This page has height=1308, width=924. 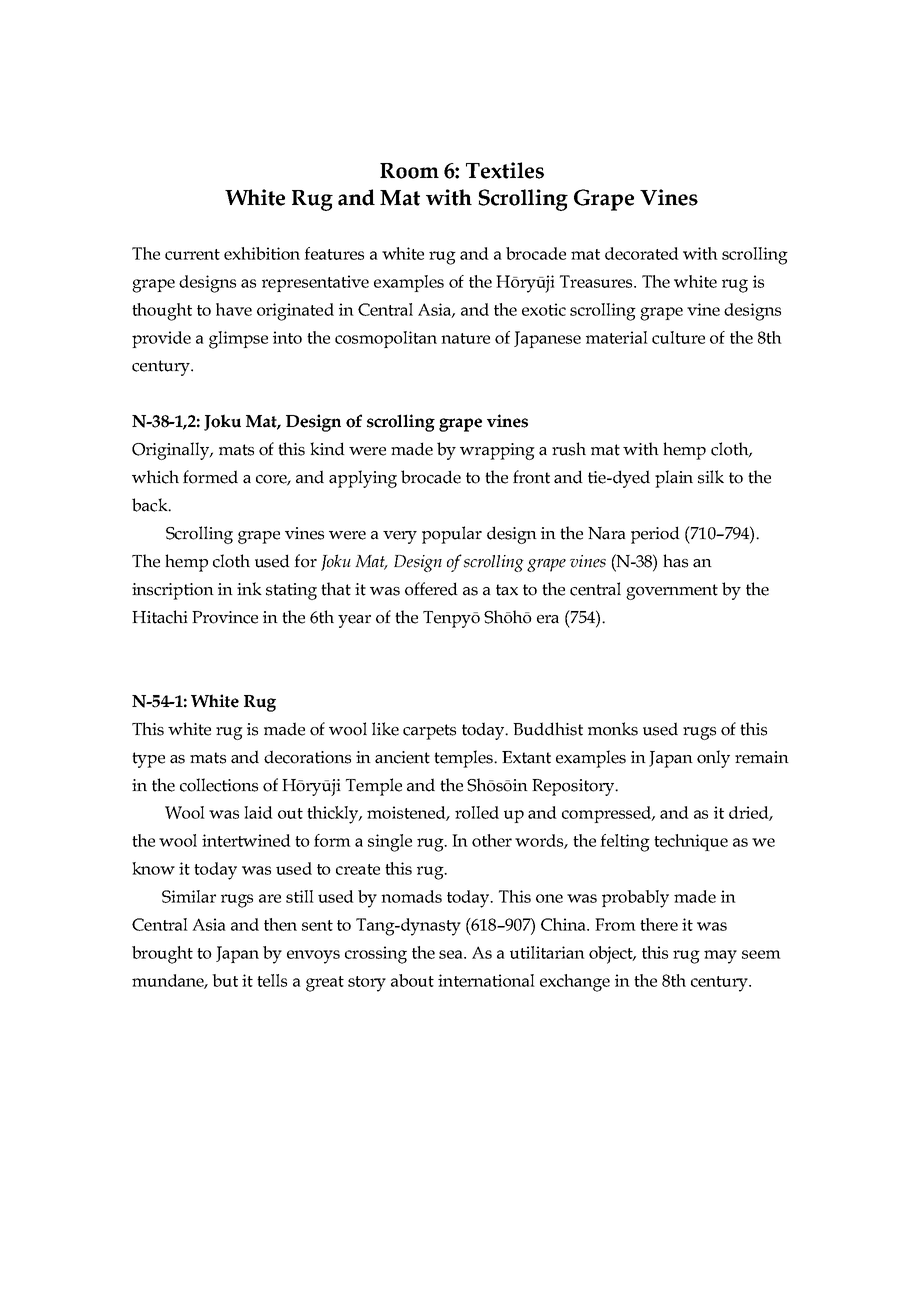 I want to click on international, so click(x=486, y=980).
